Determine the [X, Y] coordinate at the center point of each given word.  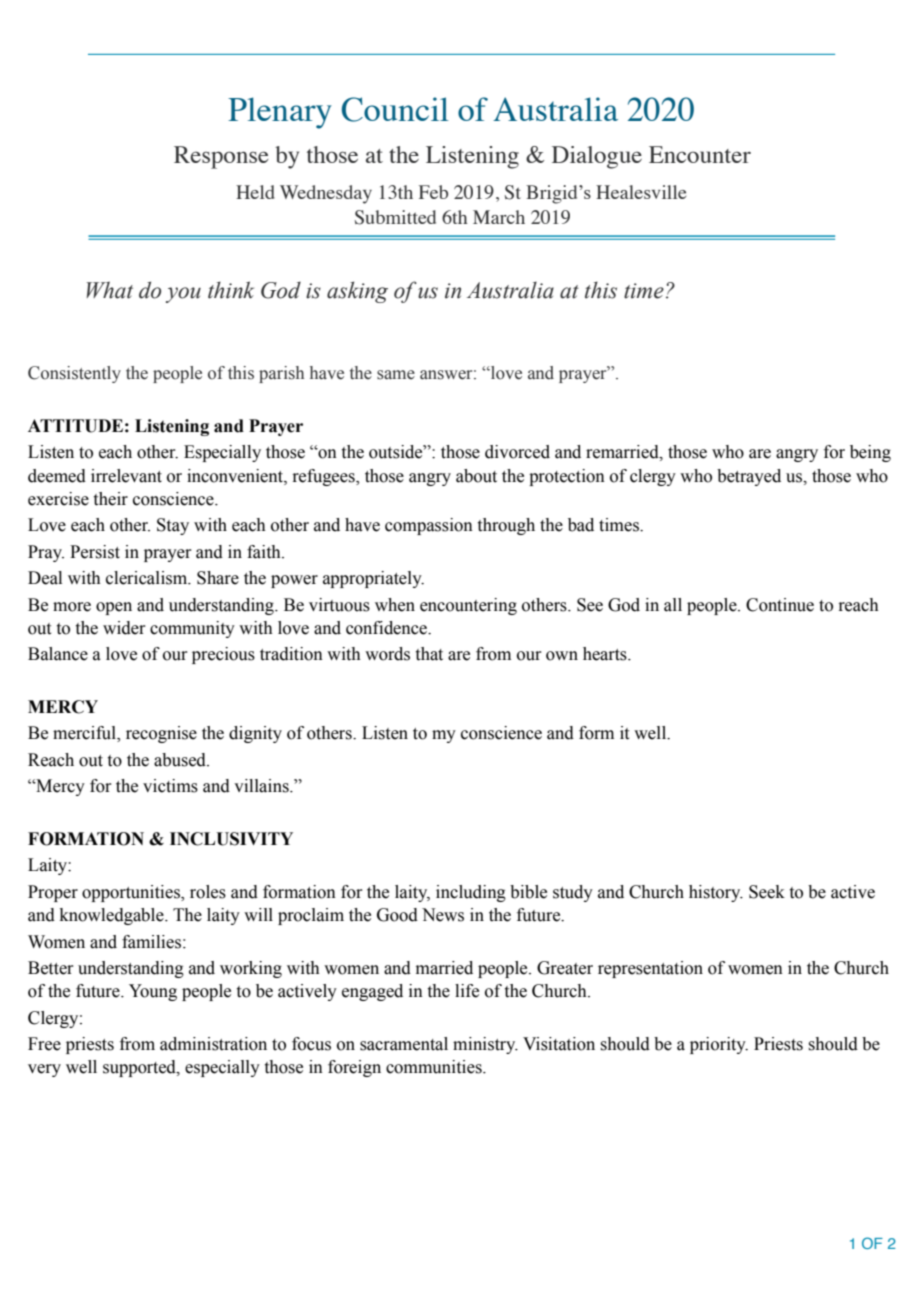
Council [395, 109]
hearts [606, 654]
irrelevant [126, 476]
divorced [517, 452]
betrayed [749, 477]
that [429, 654]
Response [221, 157]
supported [140, 1068]
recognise [161, 734]
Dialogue [597, 157]
